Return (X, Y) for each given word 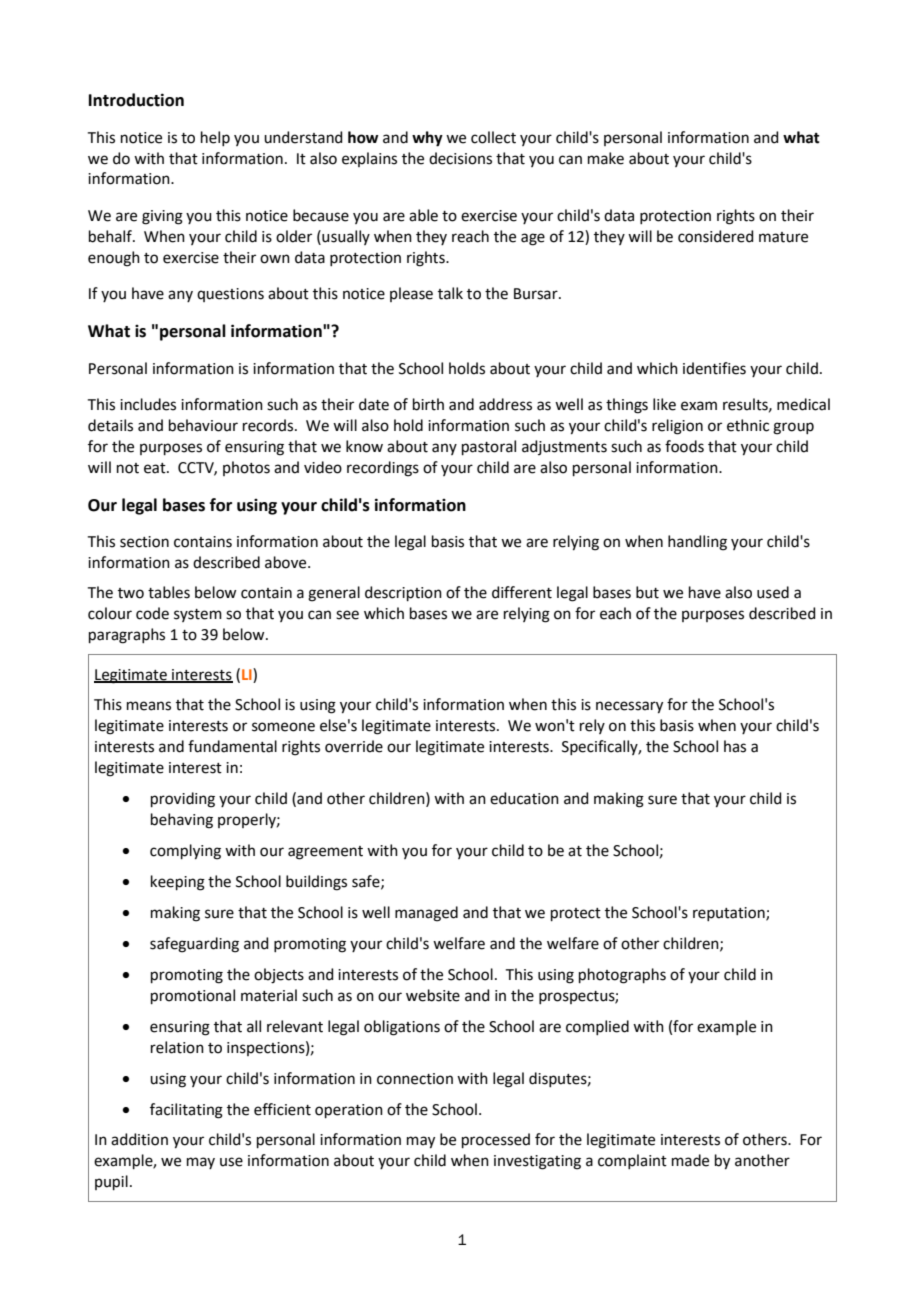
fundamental (232, 746)
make (606, 158)
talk (450, 293)
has (735, 746)
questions (230, 295)
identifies (714, 368)
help (215, 138)
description (403, 593)
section (144, 542)
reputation (730, 914)
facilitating (186, 1111)
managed (426, 914)
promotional (193, 996)
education (524, 798)
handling (697, 543)
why (427, 139)
